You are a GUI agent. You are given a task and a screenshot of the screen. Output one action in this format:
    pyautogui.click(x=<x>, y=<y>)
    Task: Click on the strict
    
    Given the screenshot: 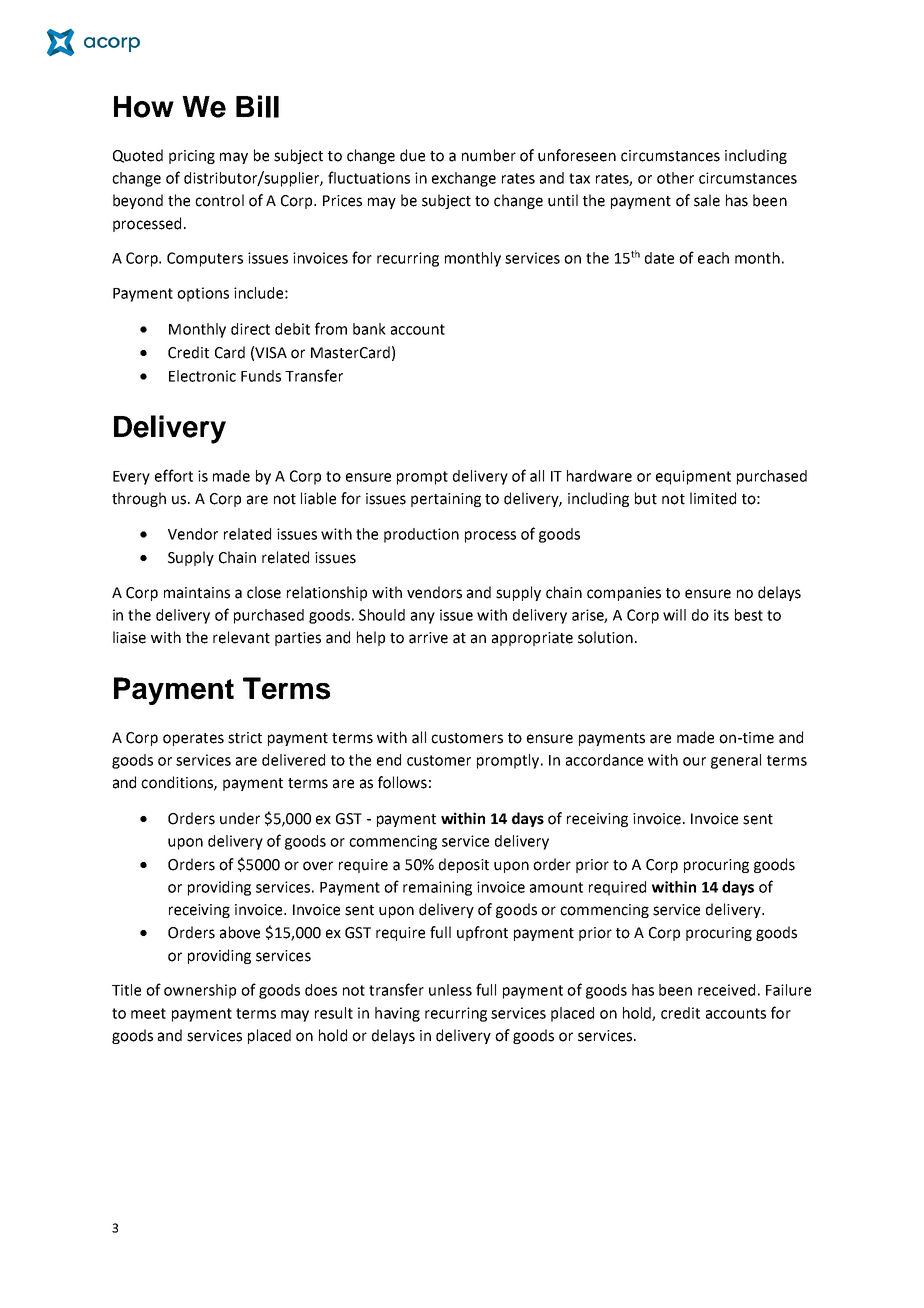 What is the action you would take?
    pyautogui.click(x=245, y=738)
